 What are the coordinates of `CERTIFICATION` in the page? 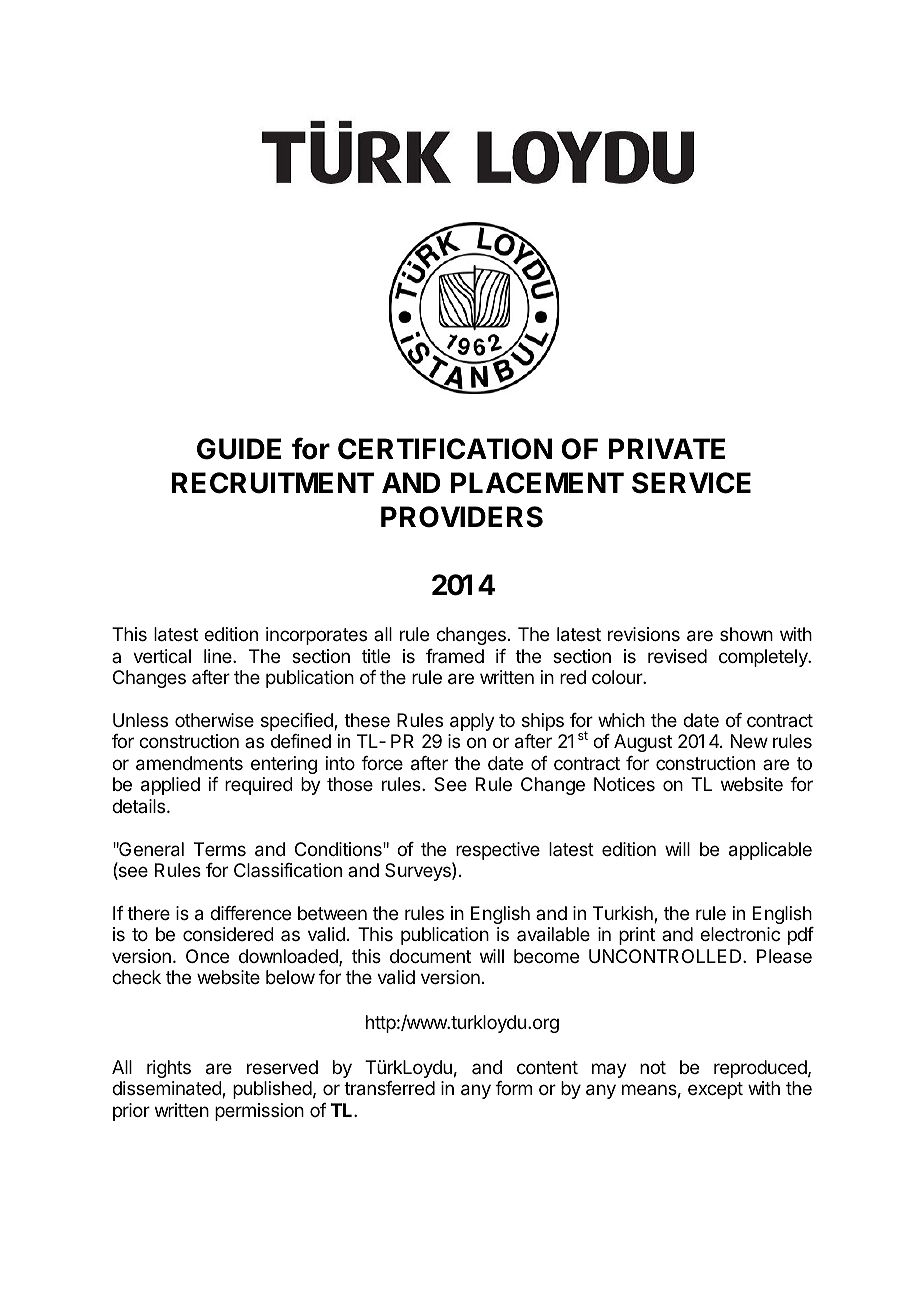 It's located at (445, 449).
